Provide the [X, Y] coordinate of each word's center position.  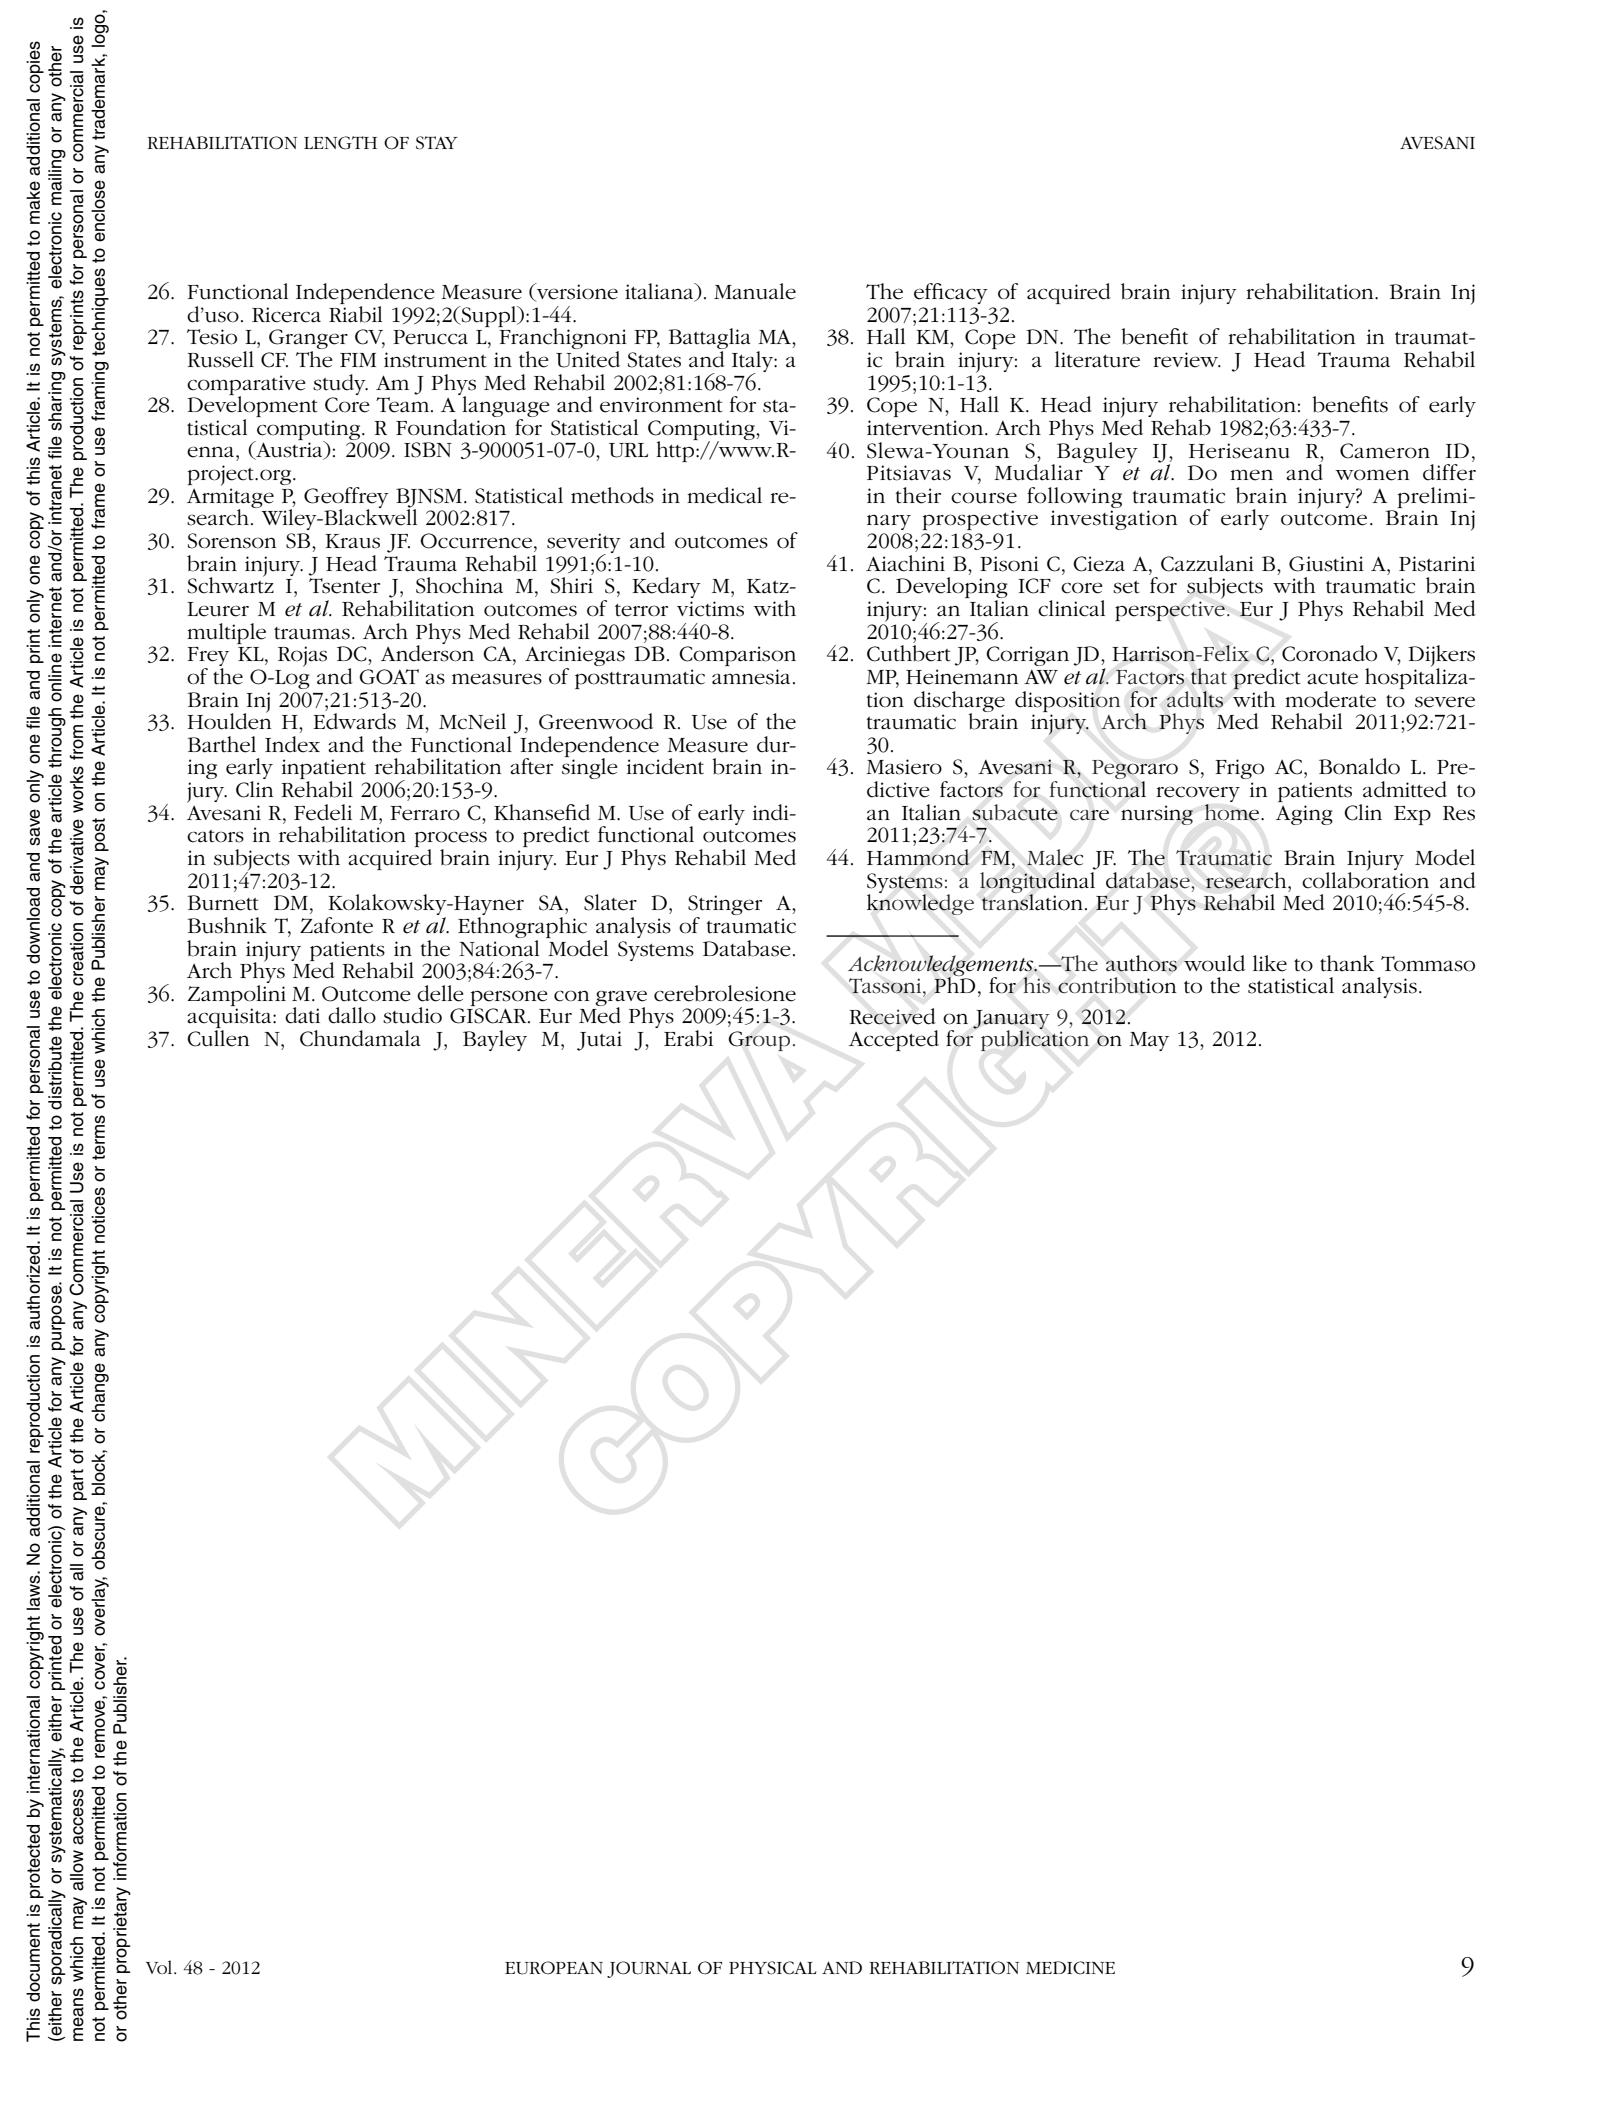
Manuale [755, 291]
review [1187, 360]
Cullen [218, 1038]
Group [759, 1041]
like [1270, 963]
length [340, 143]
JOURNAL [649, 1969]
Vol [160, 1967]
